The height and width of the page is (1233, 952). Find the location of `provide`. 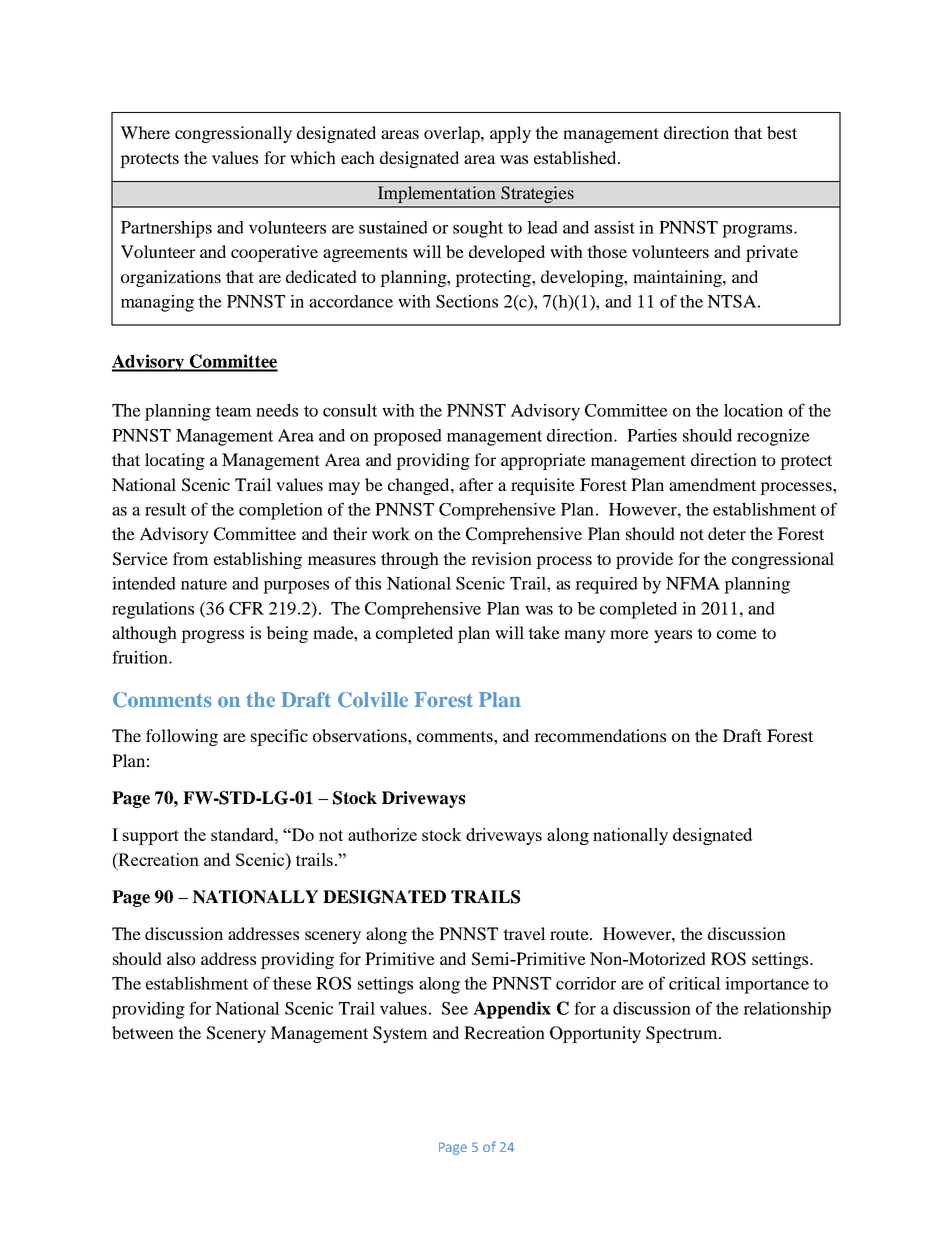

provide is located at coordinates (644, 560).
